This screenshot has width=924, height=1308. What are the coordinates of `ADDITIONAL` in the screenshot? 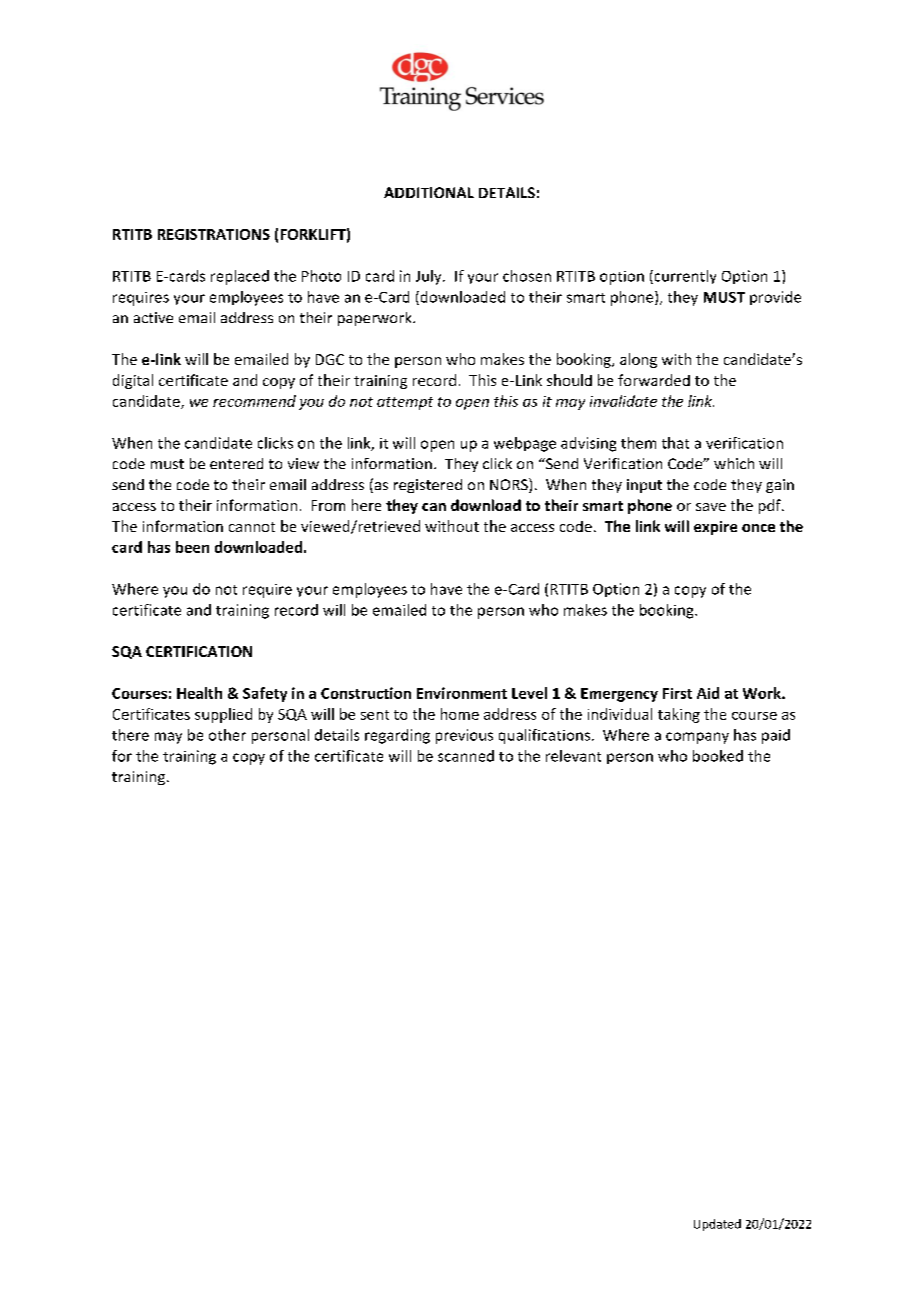 It's located at (429, 192).
